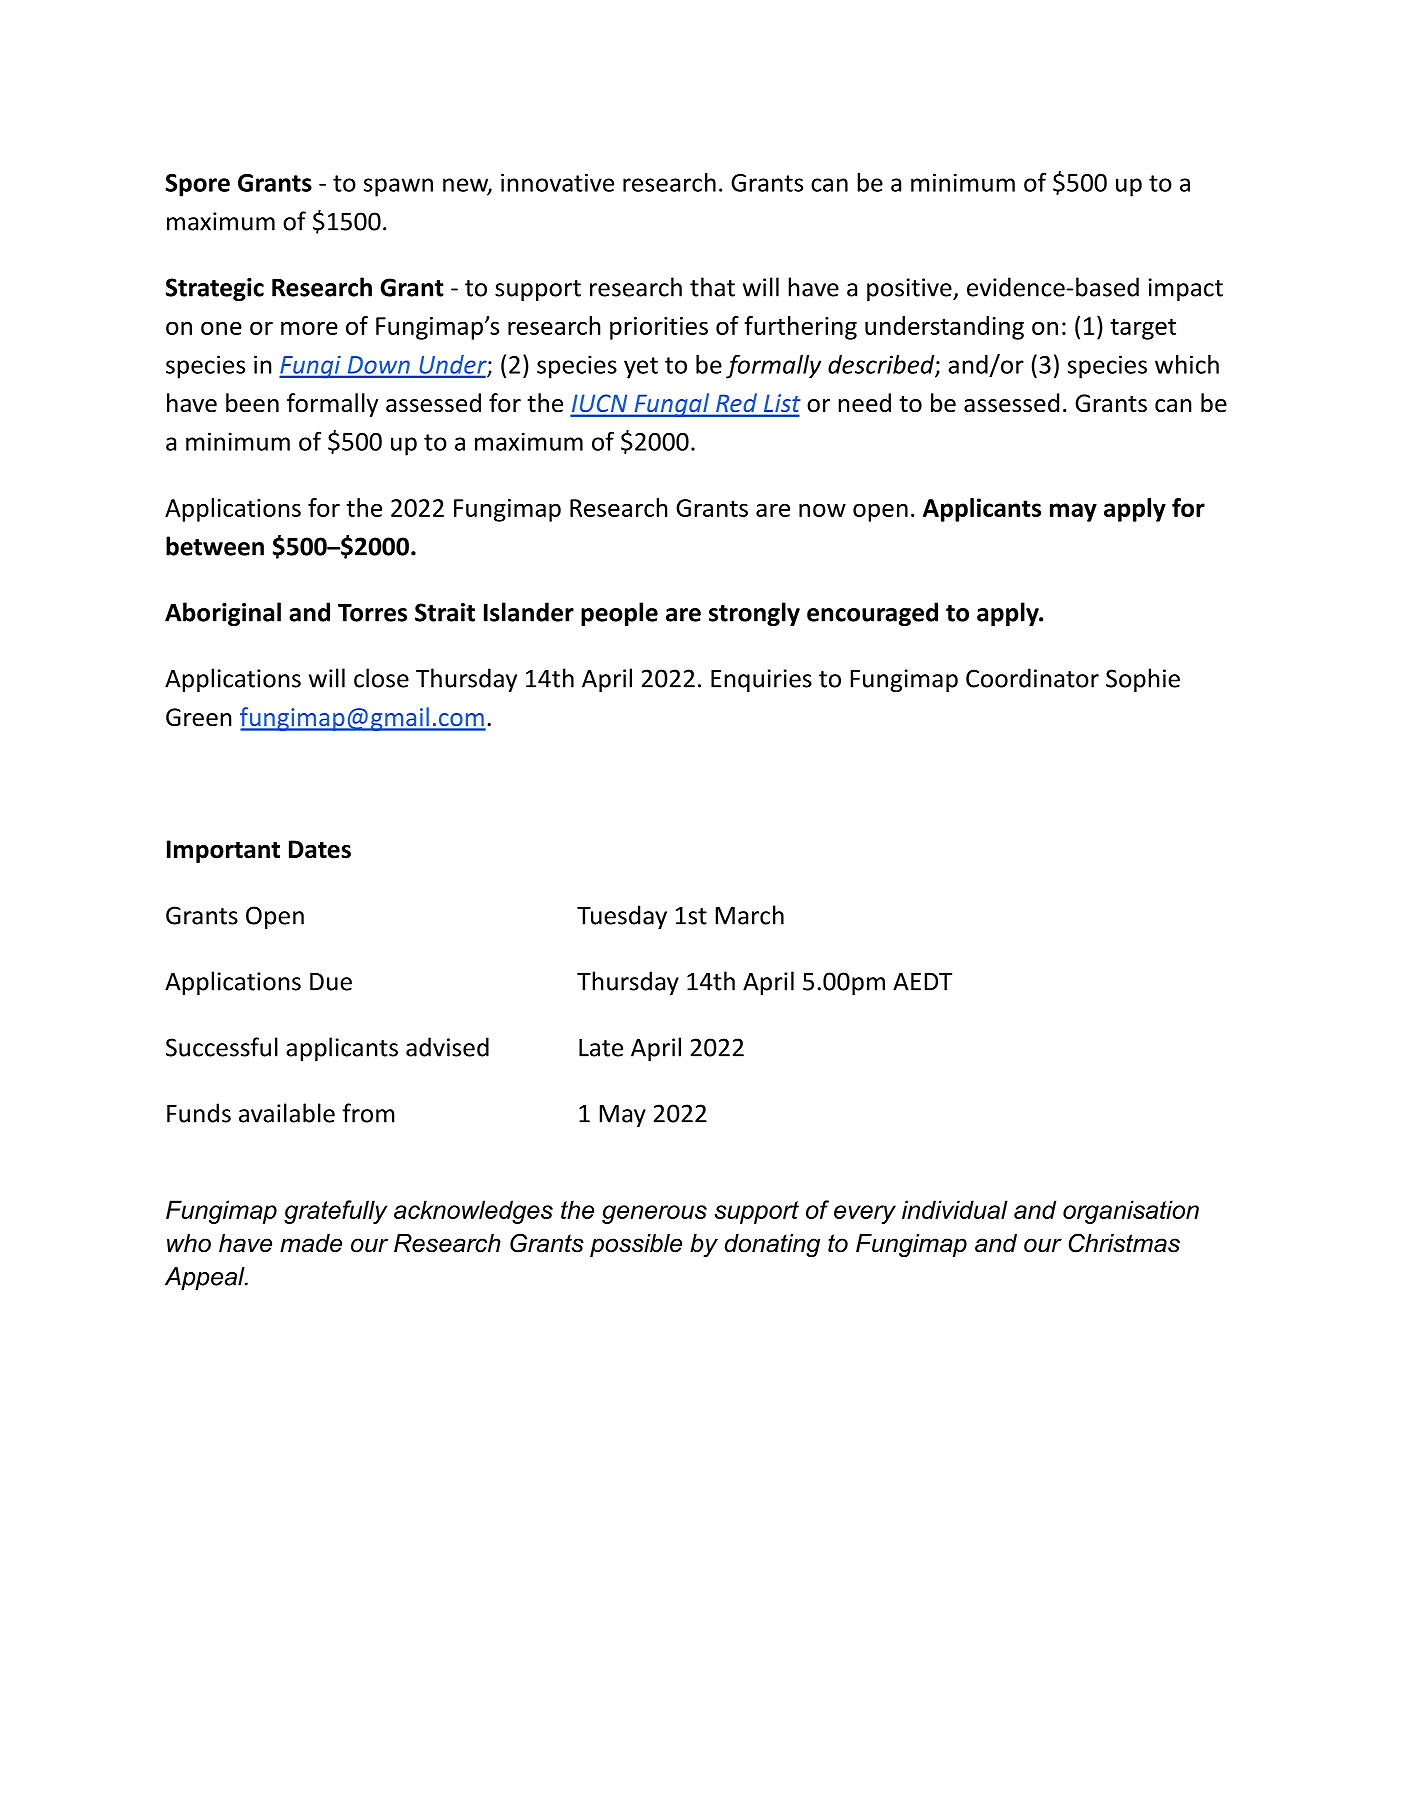 This image has width=1402, height=1814. What do you see at coordinates (601, 1048) in the image?
I see `Late` at bounding box center [601, 1048].
